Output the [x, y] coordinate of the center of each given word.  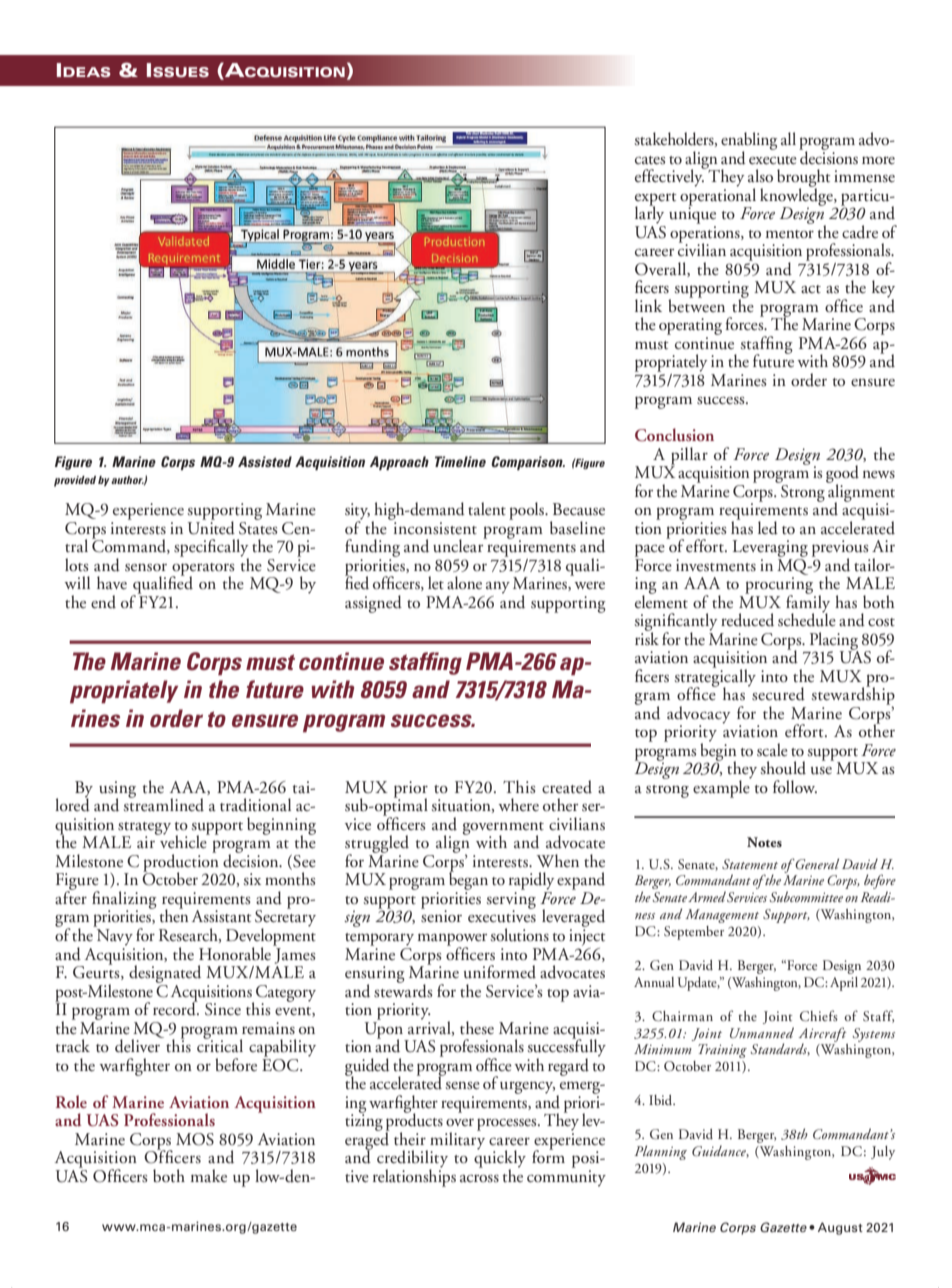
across [479, 1178]
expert [656, 200]
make [209, 1175]
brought [804, 179]
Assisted [265, 461]
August [840, 1228]
